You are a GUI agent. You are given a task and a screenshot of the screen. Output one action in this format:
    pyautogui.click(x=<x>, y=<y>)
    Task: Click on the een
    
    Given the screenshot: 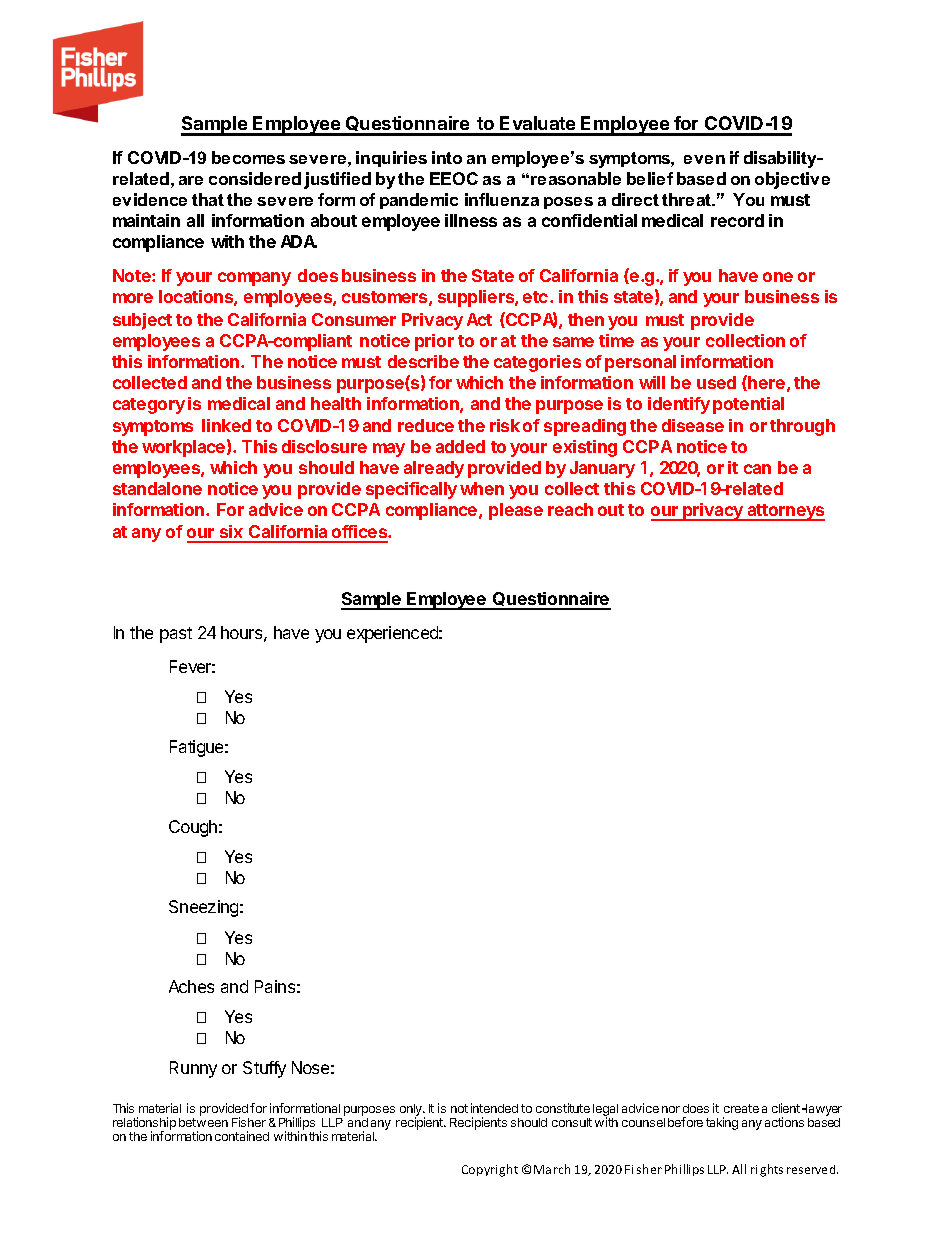 What is the action you would take?
    pyautogui.click(x=218, y=1123)
